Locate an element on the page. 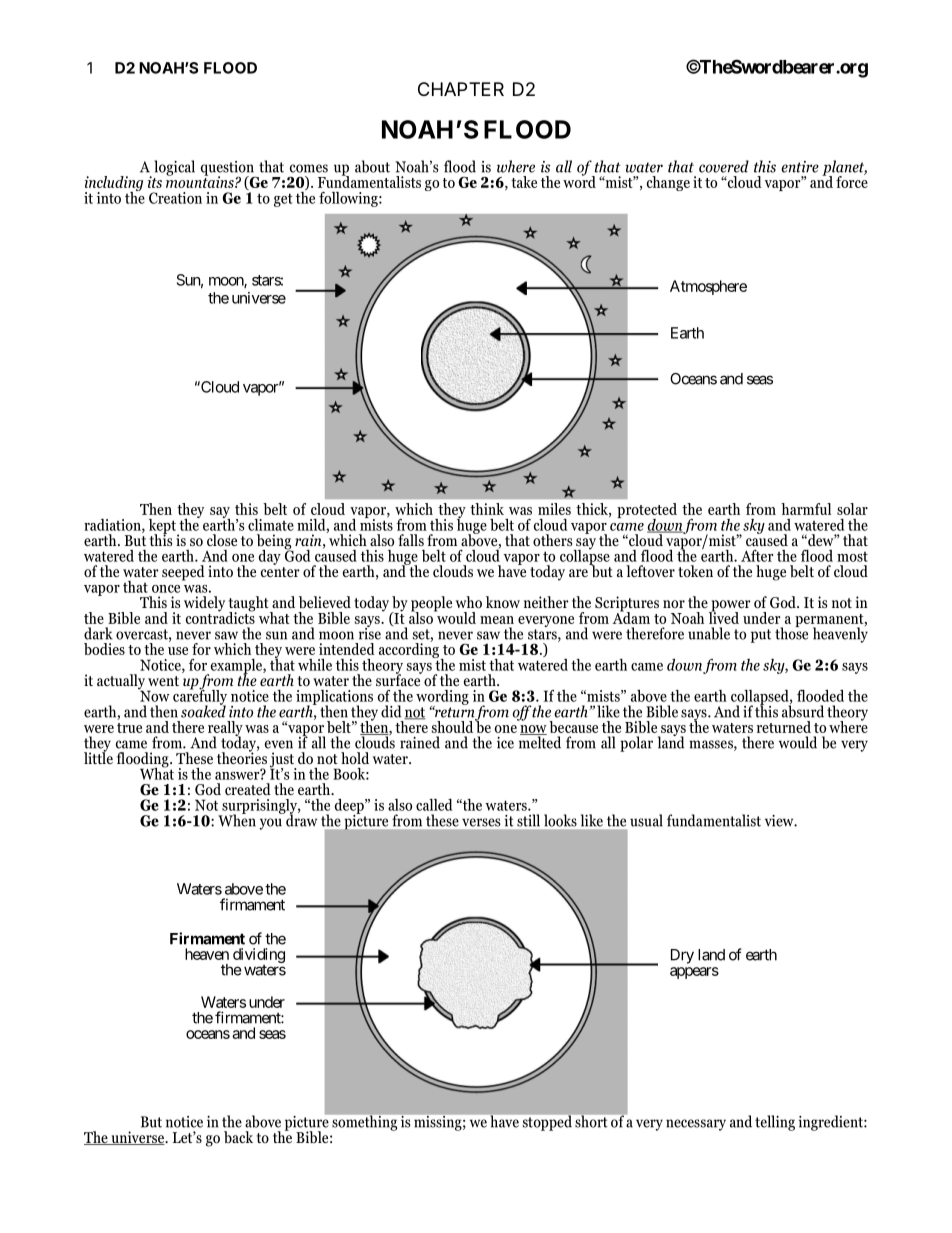 This page has width=952, height=1233. back is located at coordinates (238, 1137).
